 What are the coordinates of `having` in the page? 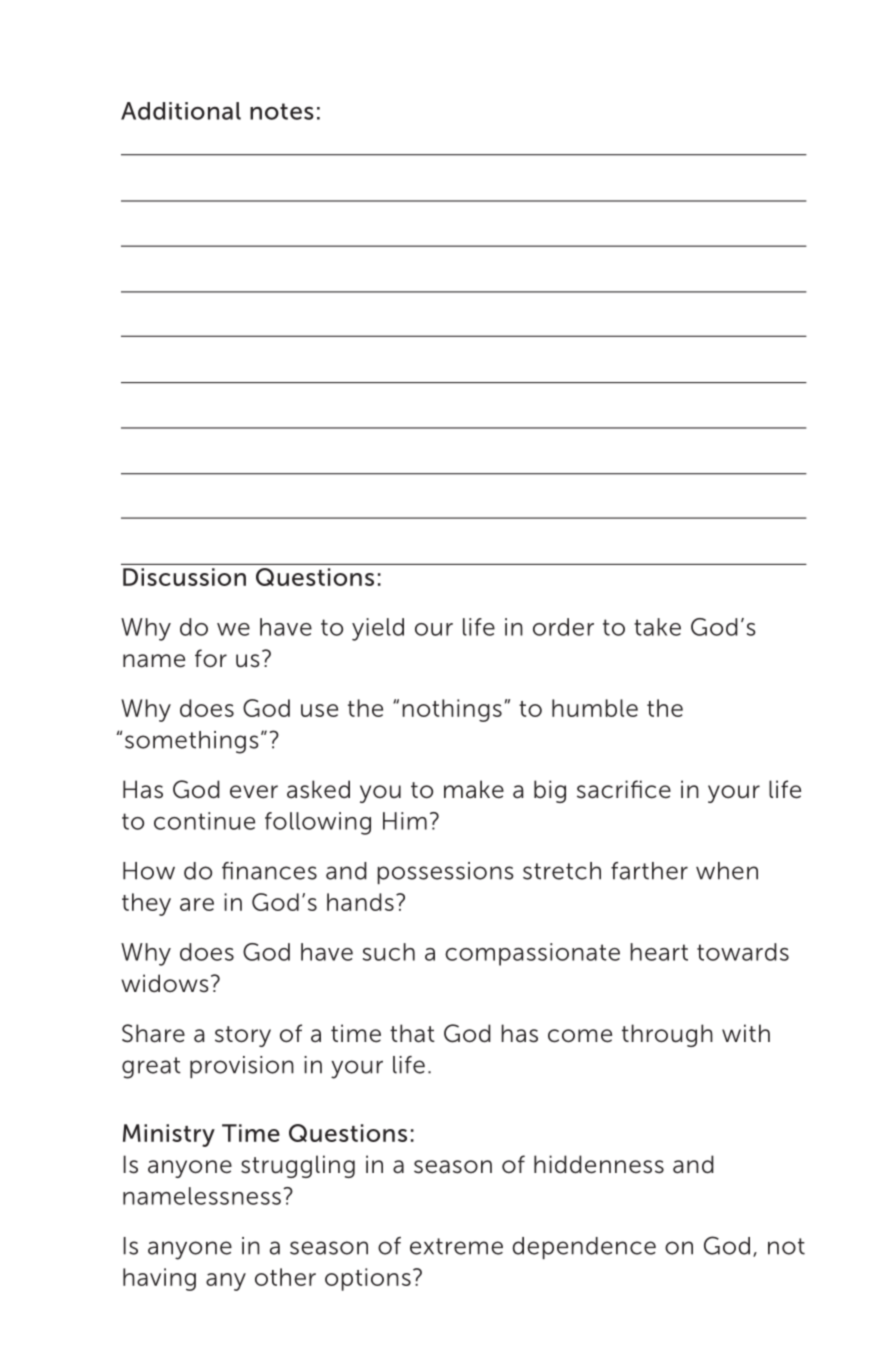 It's located at (159, 1279).
